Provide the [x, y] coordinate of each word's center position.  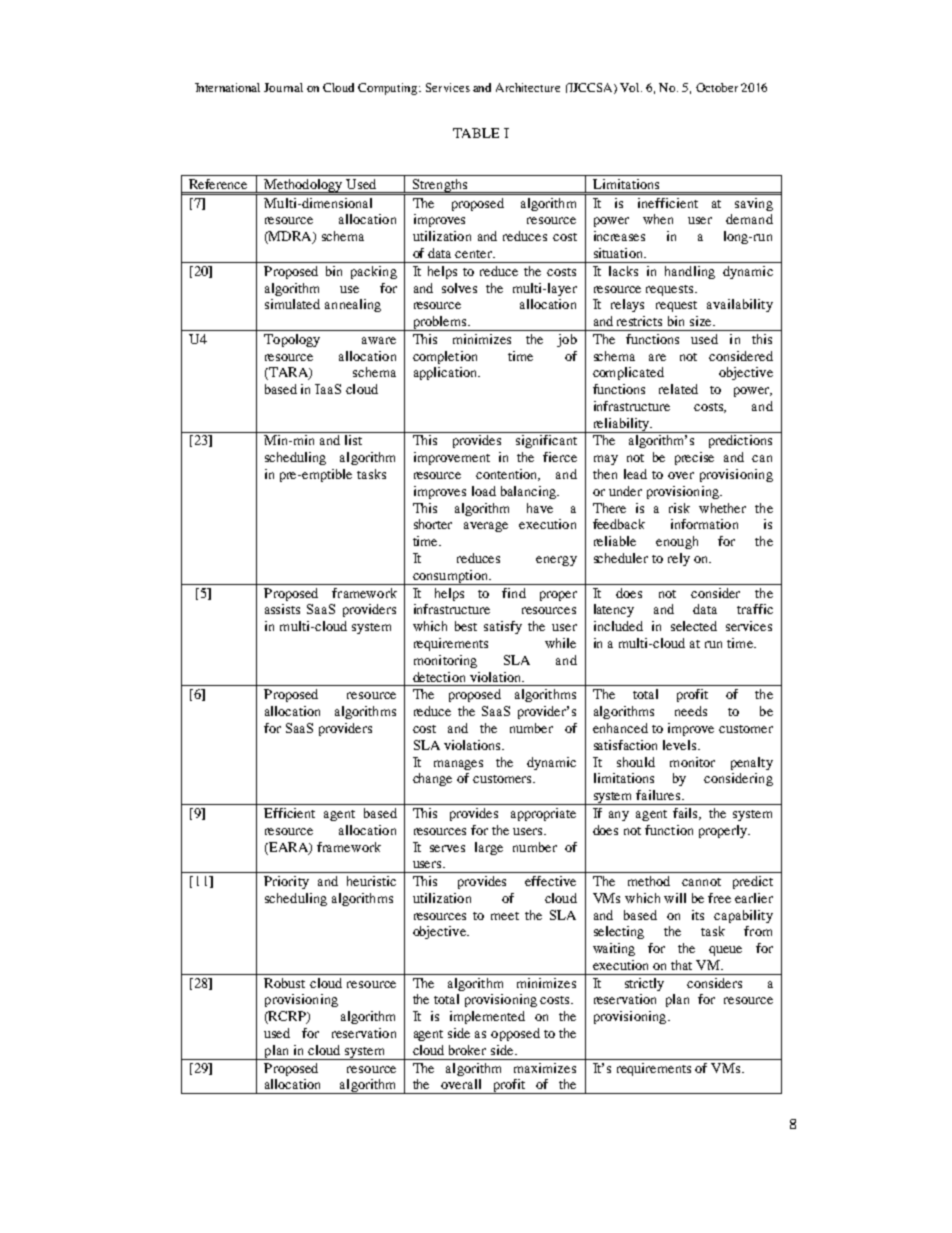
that [681, 965]
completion [445, 357]
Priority [286, 882]
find [514, 593]
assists [282, 609]
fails [687, 814]
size [702, 321]
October [717, 87]
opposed [515, 1034]
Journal [283, 87]
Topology [292, 340]
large [489, 848]
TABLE [476, 133]
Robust [284, 983]
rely [679, 559]
